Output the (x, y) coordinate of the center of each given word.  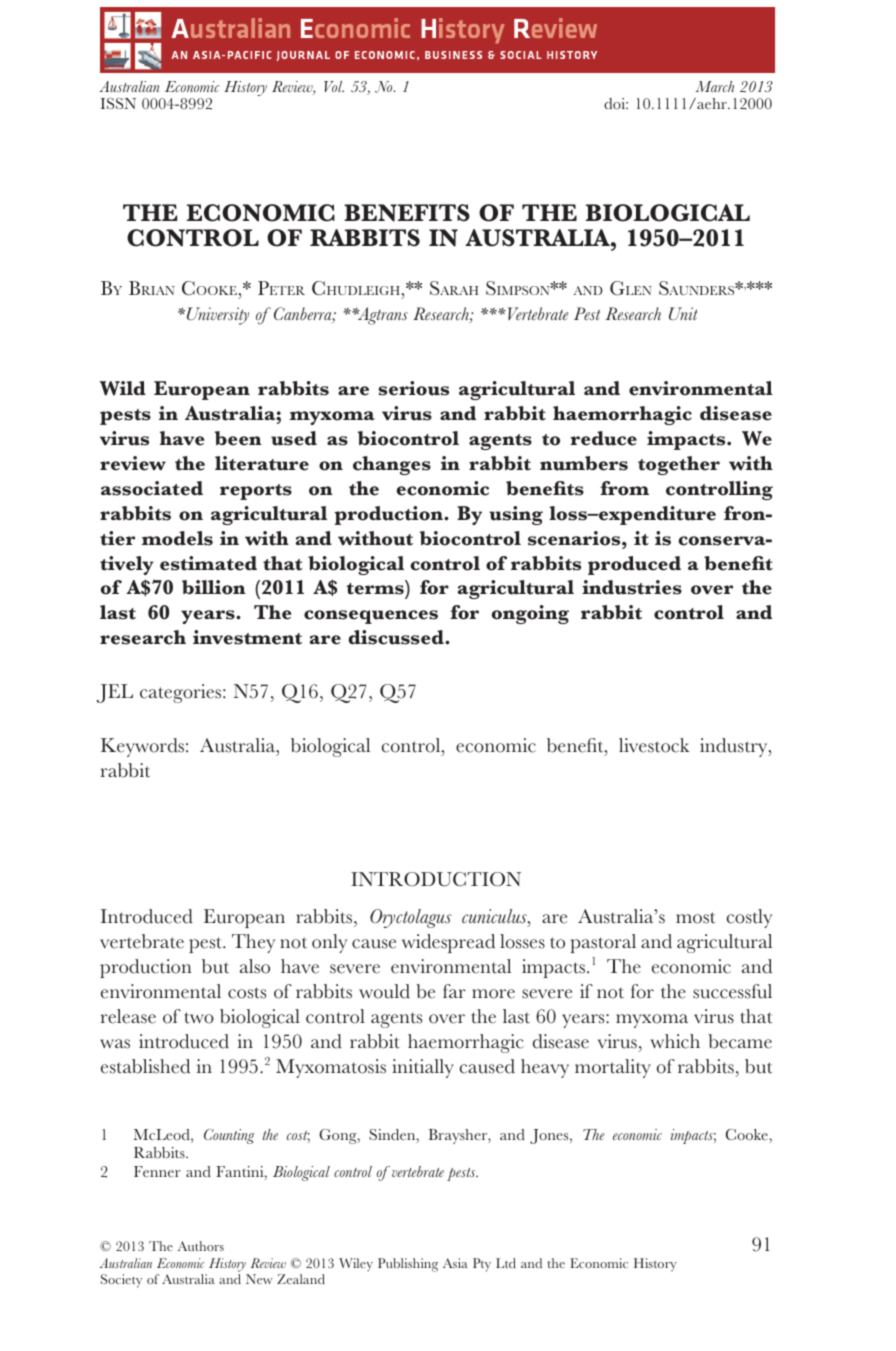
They (253, 943)
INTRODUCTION (436, 879)
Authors (200, 1246)
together (679, 465)
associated (152, 488)
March (714, 86)
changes (392, 465)
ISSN (118, 103)
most (695, 918)
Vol (334, 86)
